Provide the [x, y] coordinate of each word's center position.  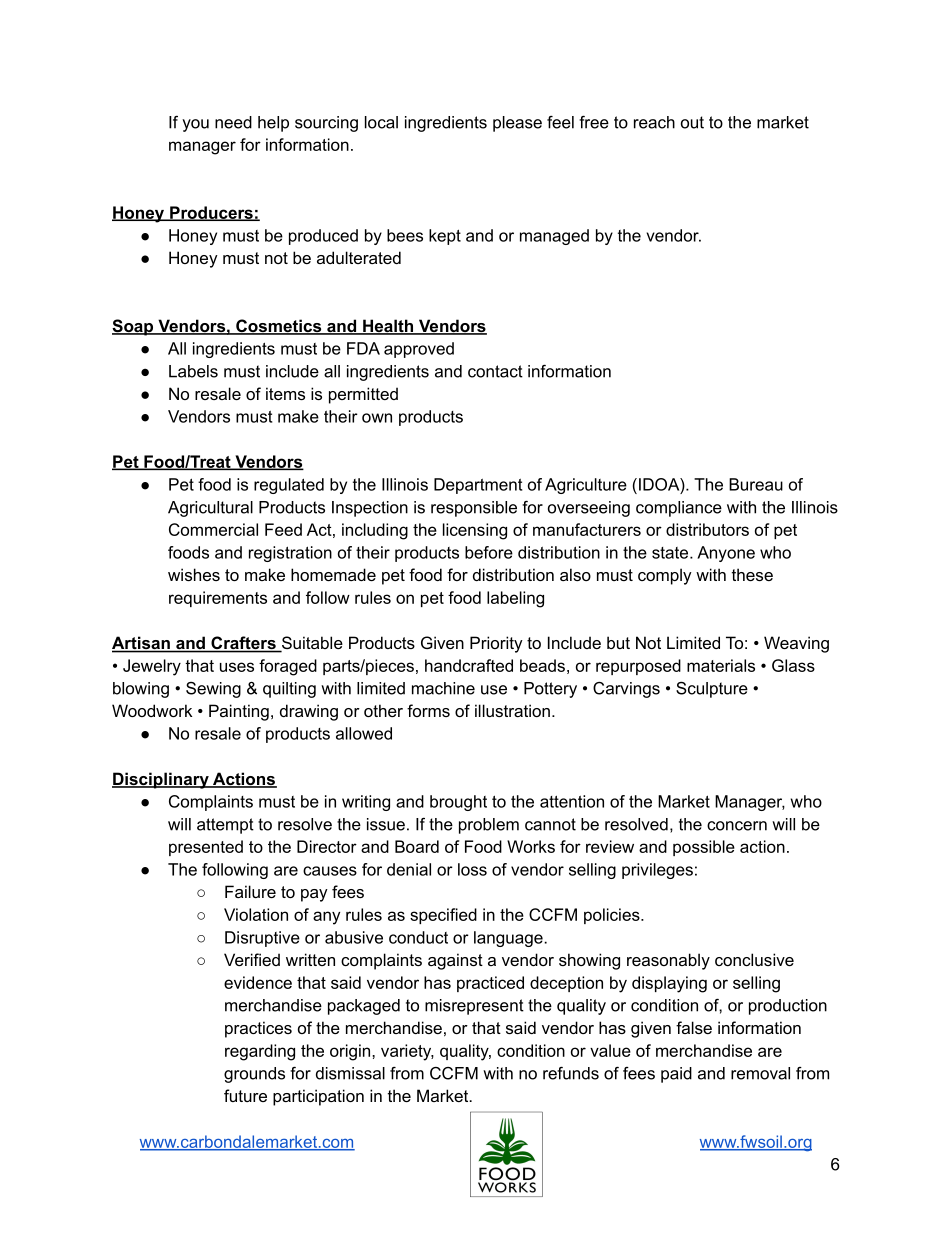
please [517, 124]
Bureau [756, 484]
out [692, 122]
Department [478, 486]
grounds [254, 1075]
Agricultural [210, 509]
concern [737, 826]
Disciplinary [161, 780]
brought [458, 803]
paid [676, 1075]
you [195, 125]
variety [407, 1052]
